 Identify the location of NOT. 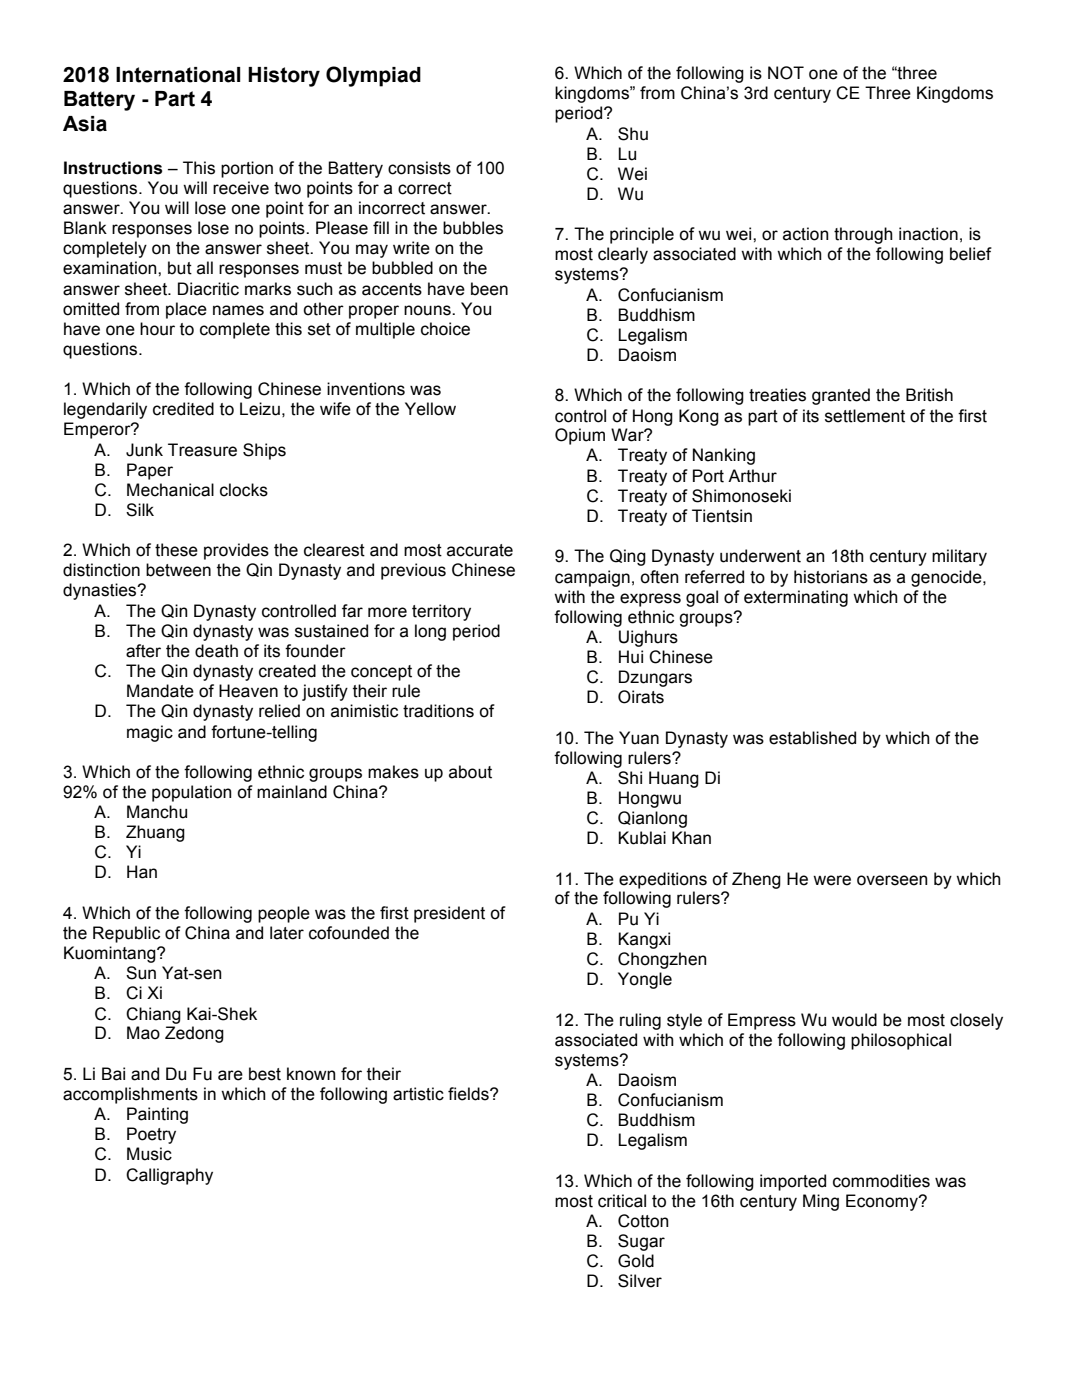
(786, 73).
